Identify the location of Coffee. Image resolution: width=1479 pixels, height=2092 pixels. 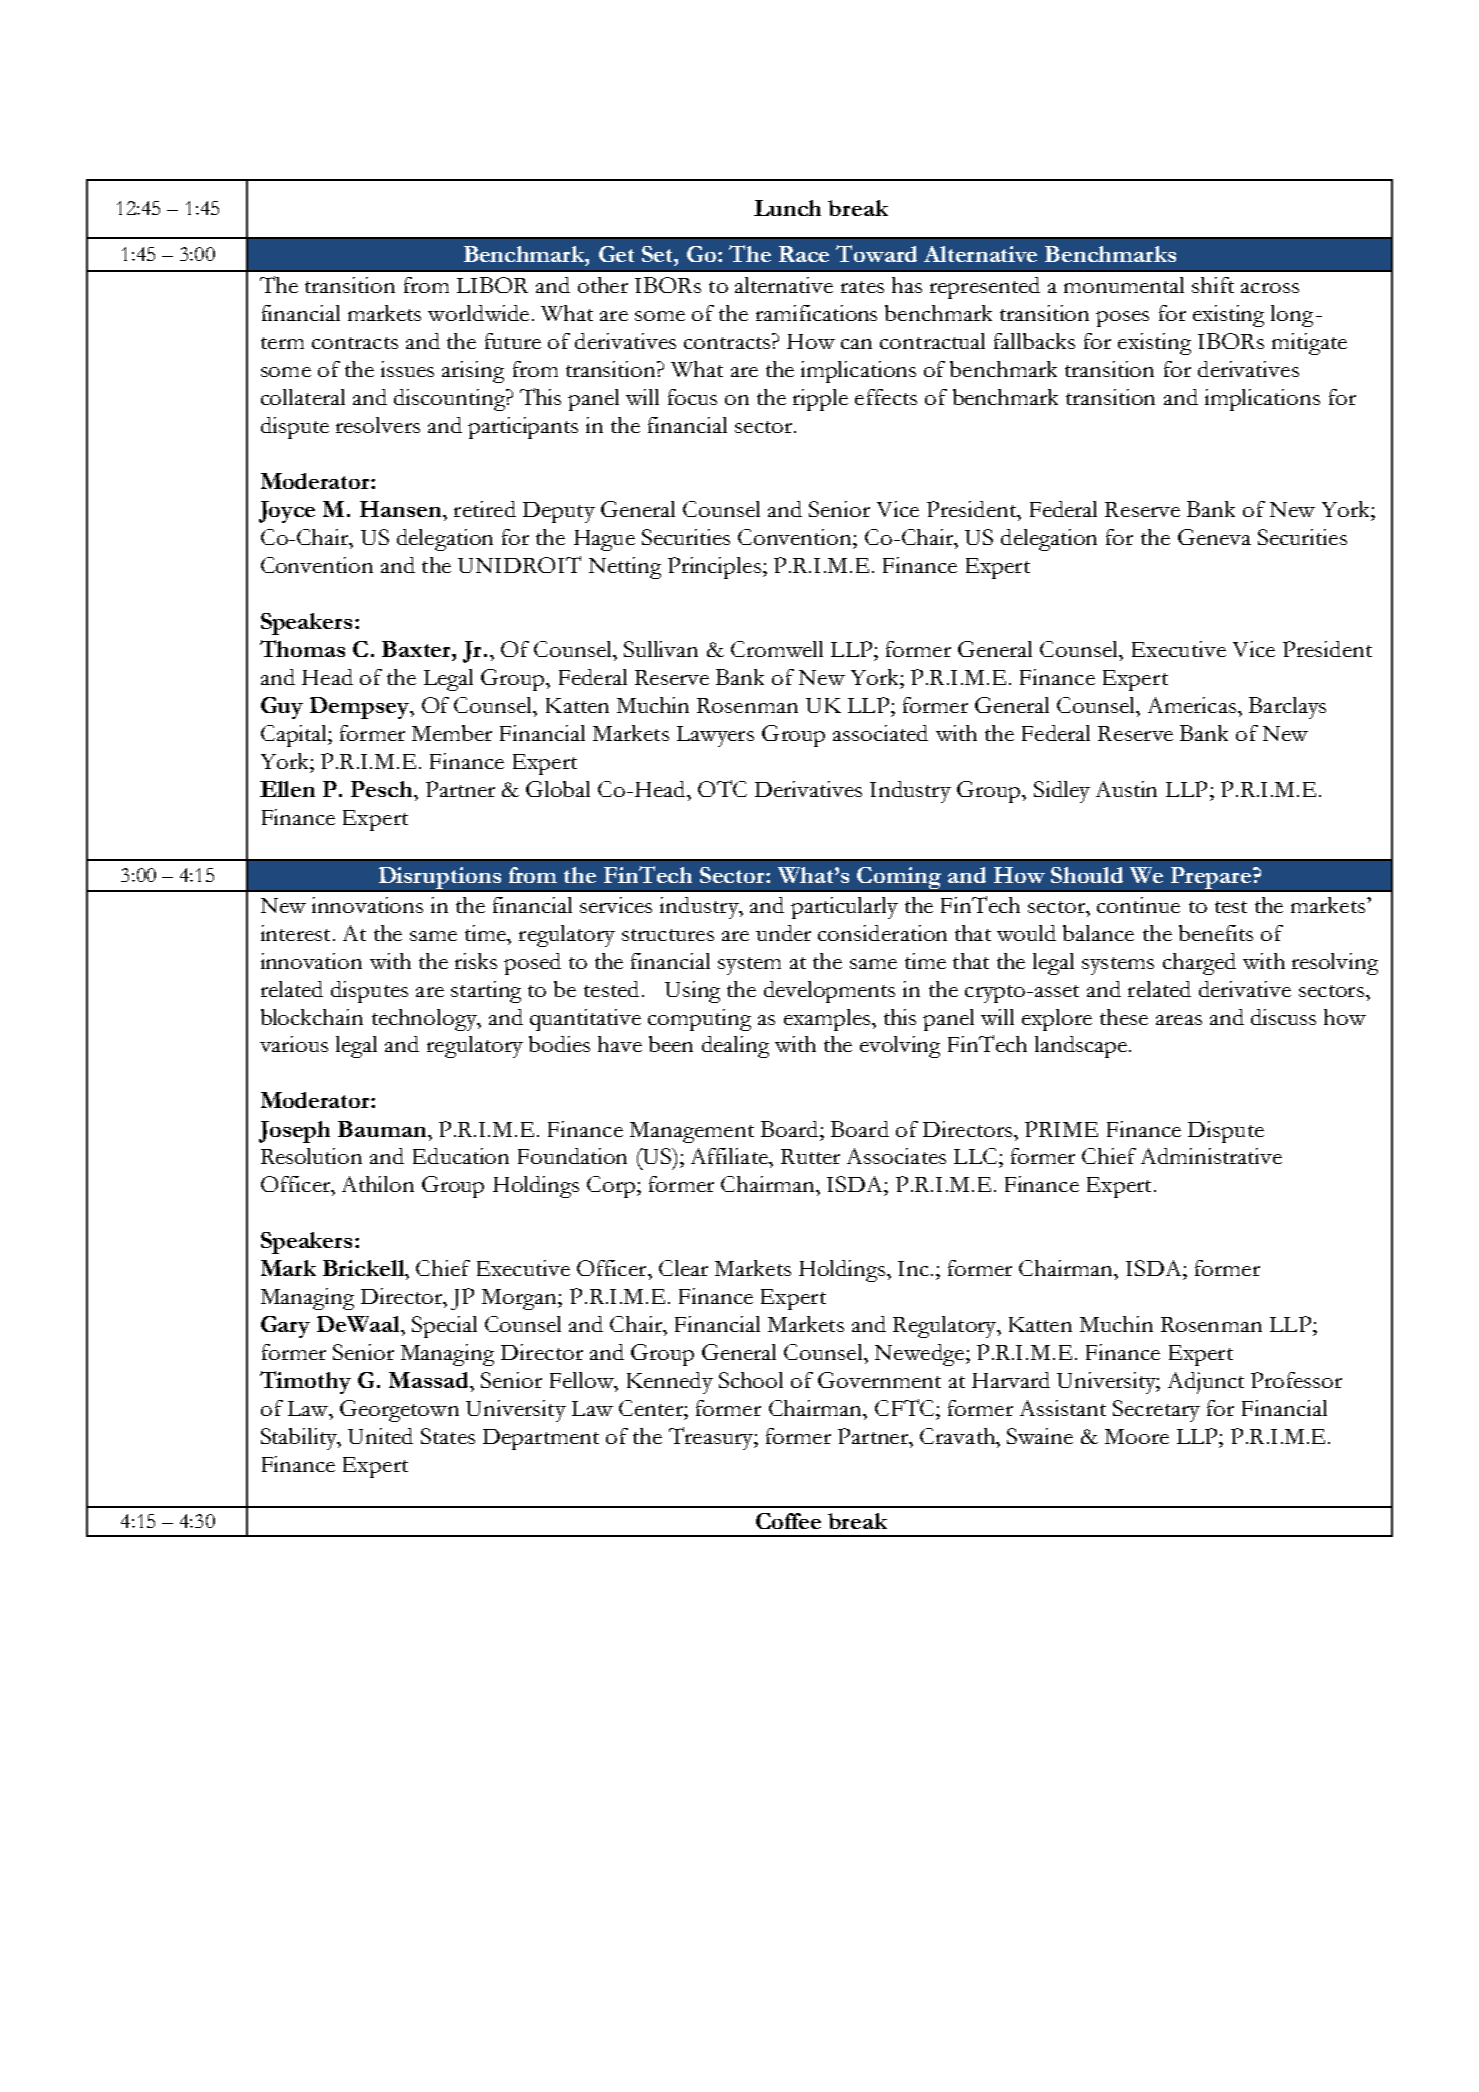
(788, 1521).
